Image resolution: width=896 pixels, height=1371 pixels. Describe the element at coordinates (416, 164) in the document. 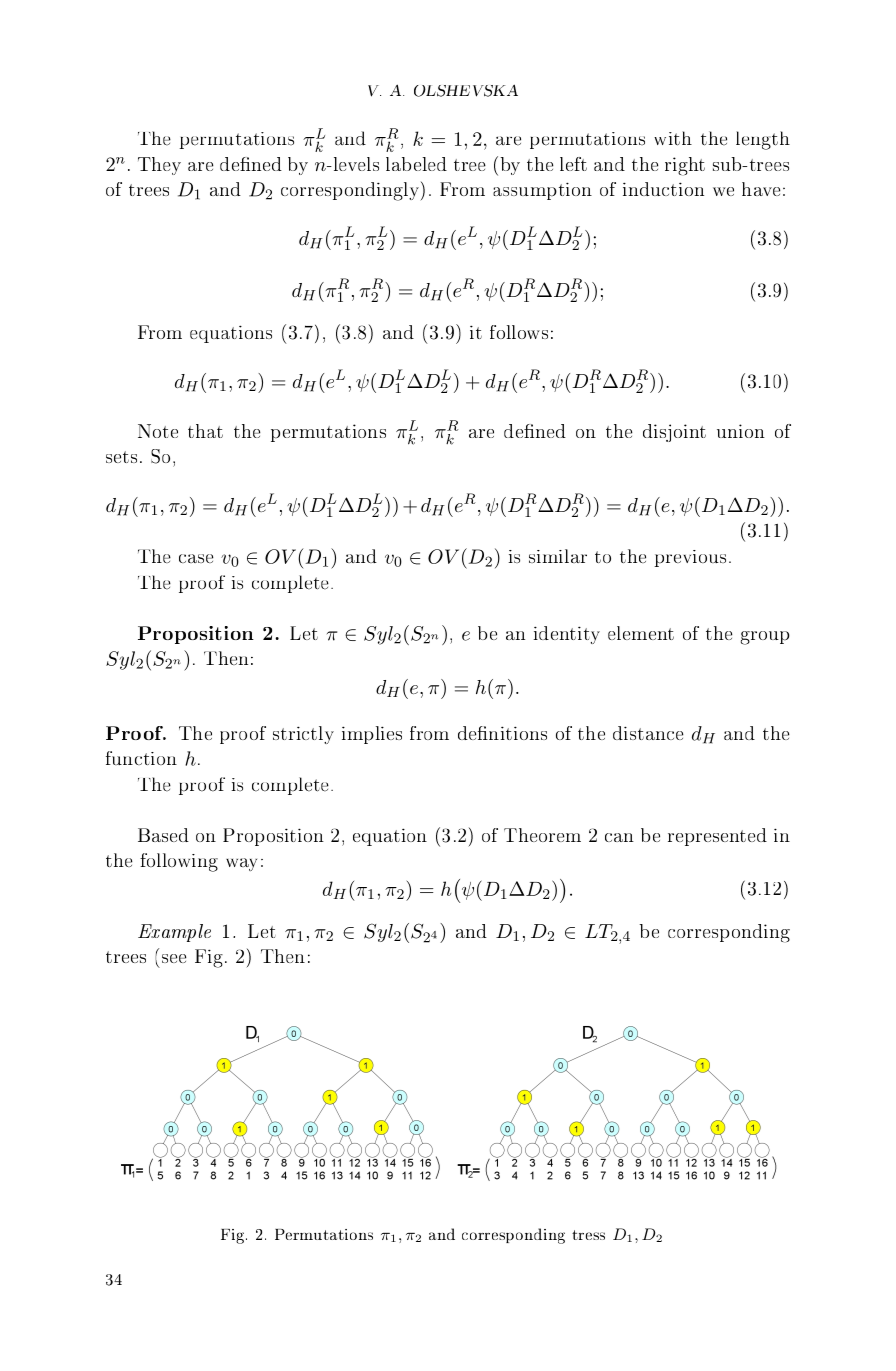

I see `labeled` at that location.
